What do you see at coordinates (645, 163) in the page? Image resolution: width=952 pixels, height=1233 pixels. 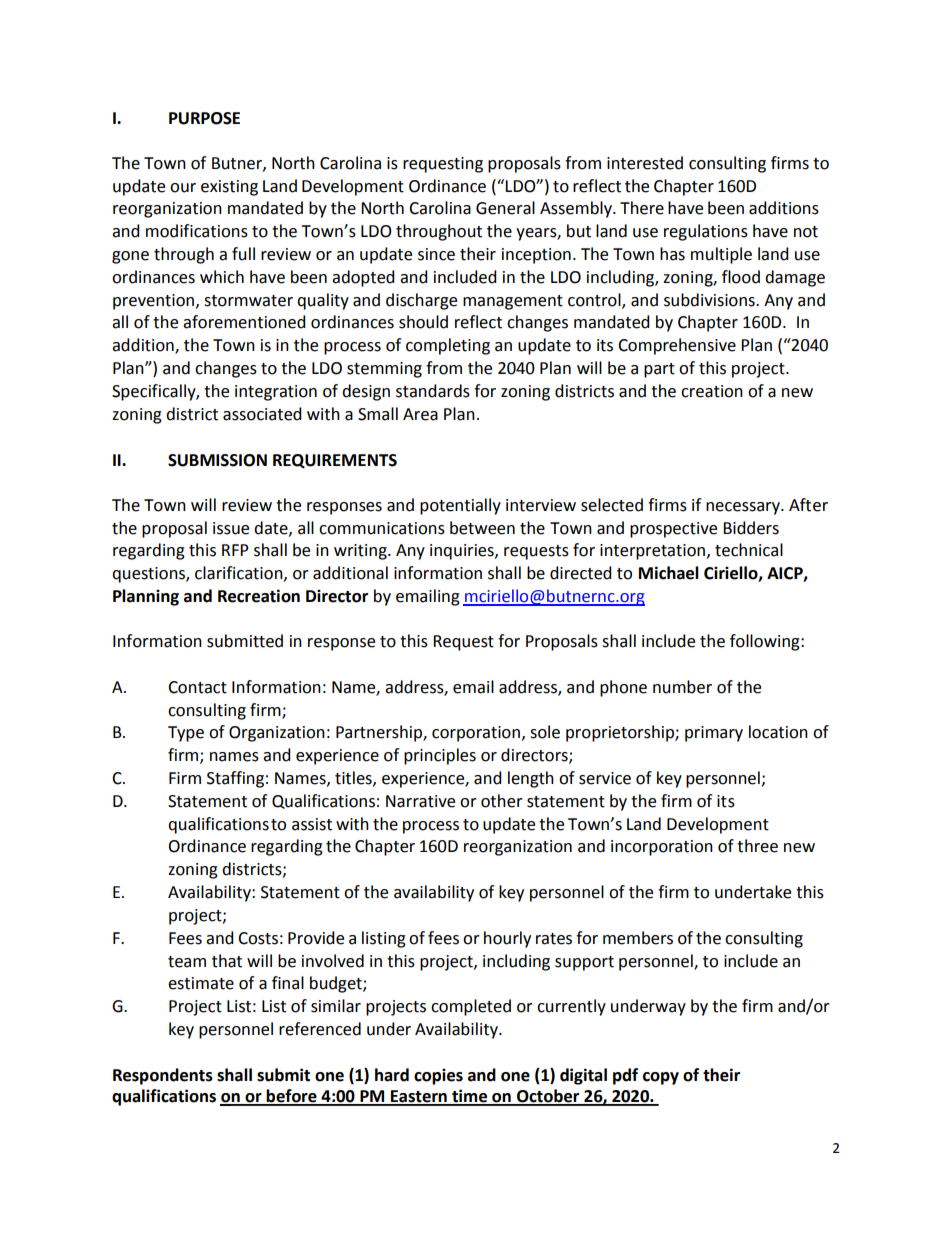 I see `interested` at bounding box center [645, 163].
